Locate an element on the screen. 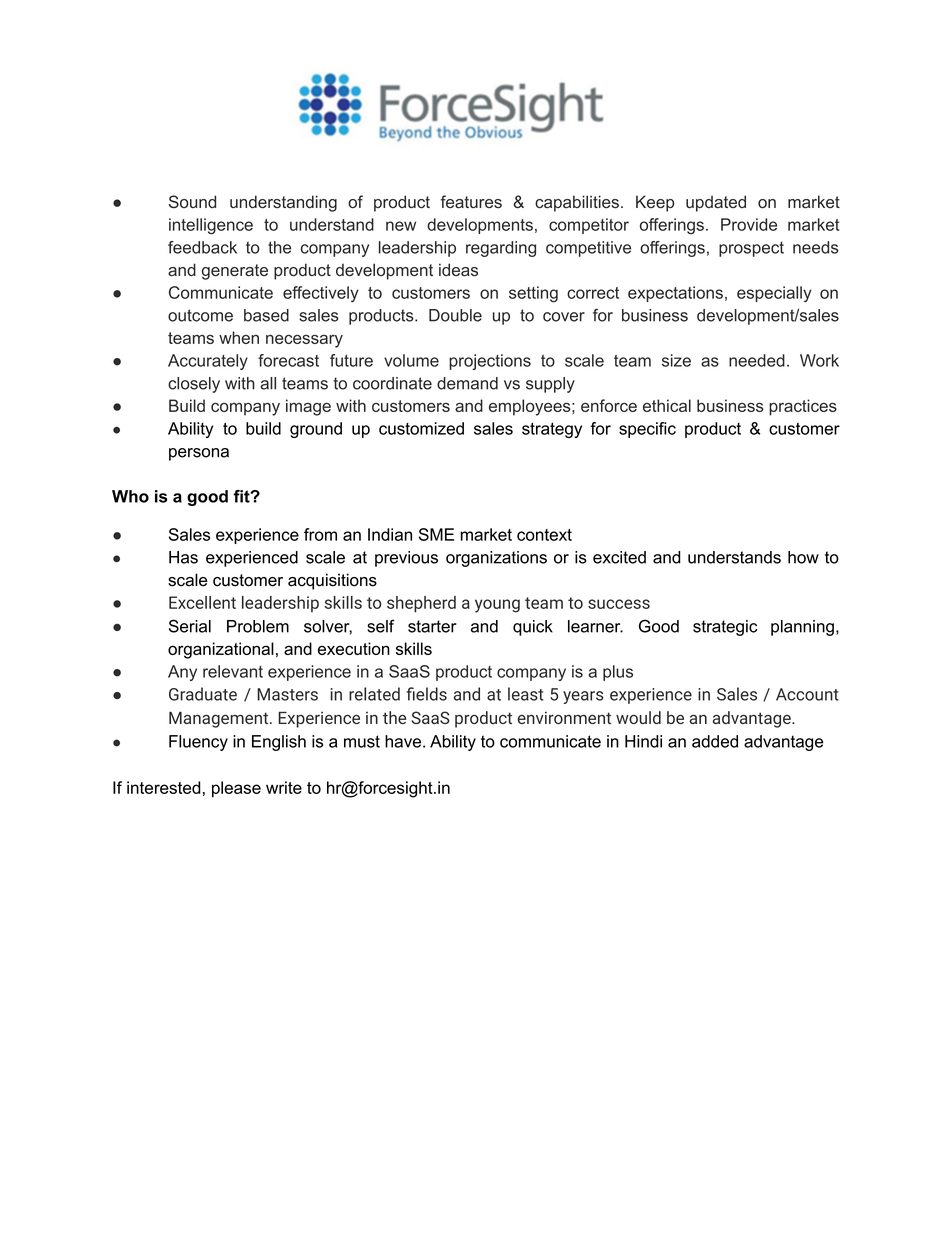  how is located at coordinates (803, 557).
